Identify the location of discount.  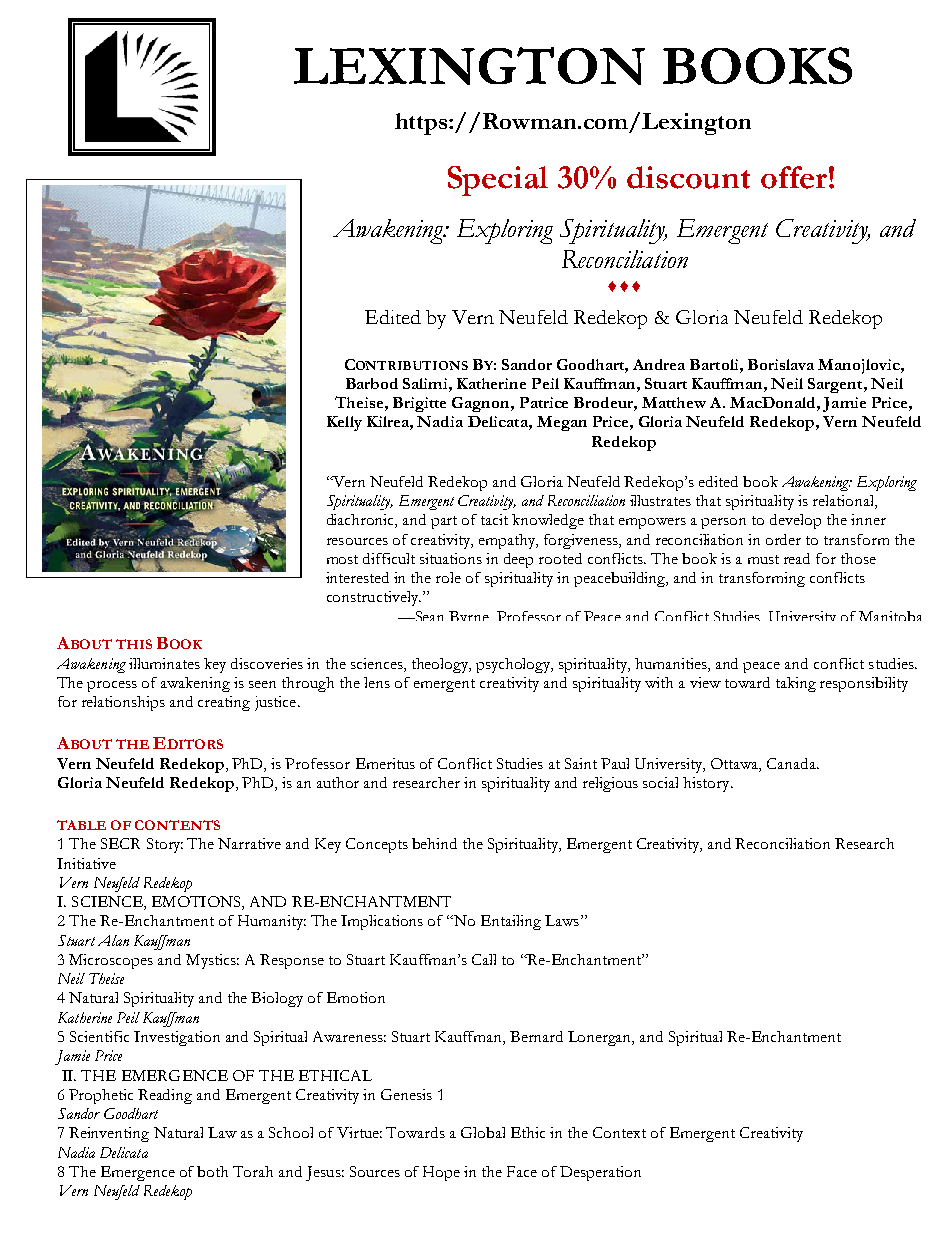
(688, 177).
